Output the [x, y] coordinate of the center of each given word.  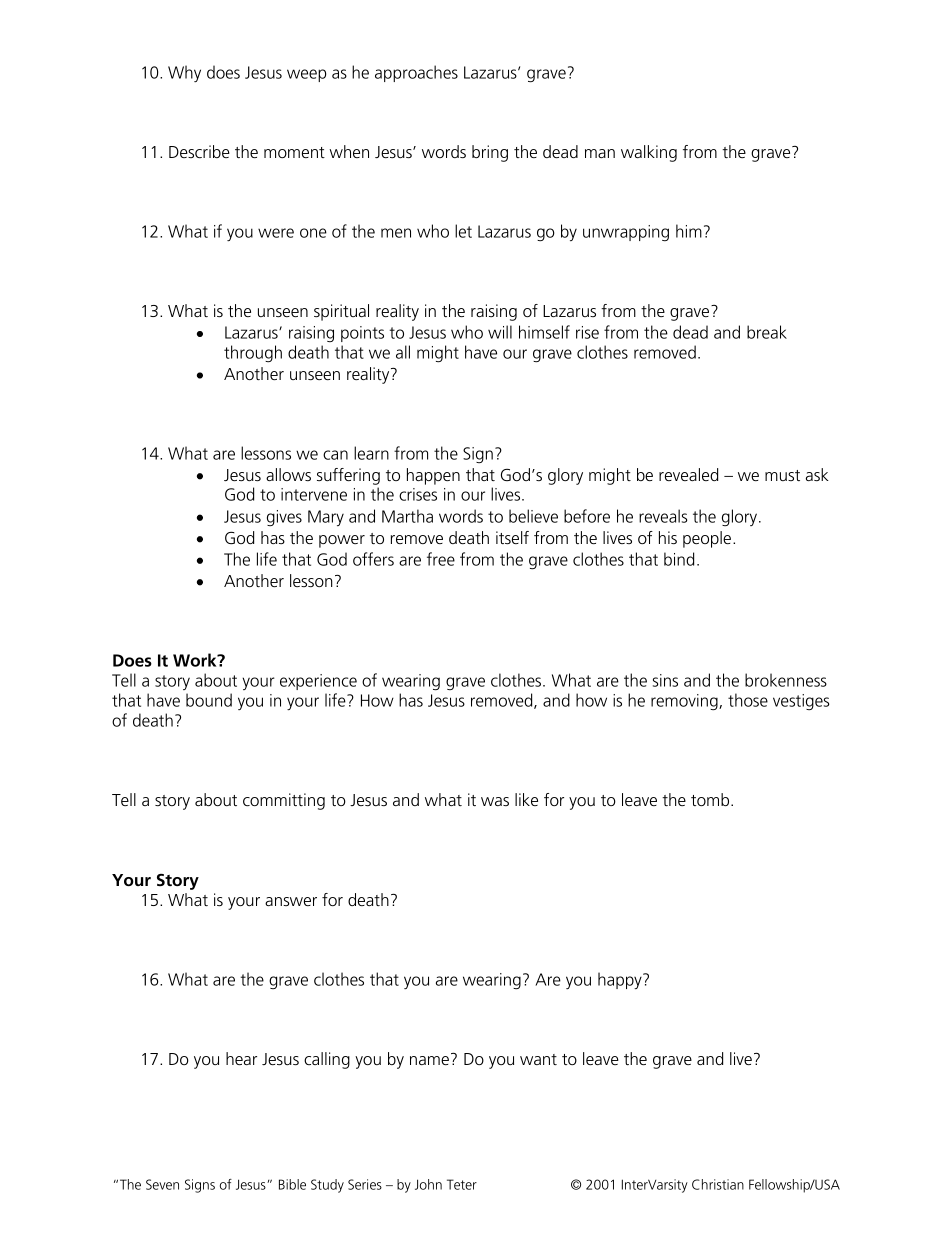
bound [209, 700]
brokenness [786, 680]
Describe [199, 151]
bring [490, 153]
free [441, 559]
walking [649, 153]
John [428, 1184]
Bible [292, 1184]
